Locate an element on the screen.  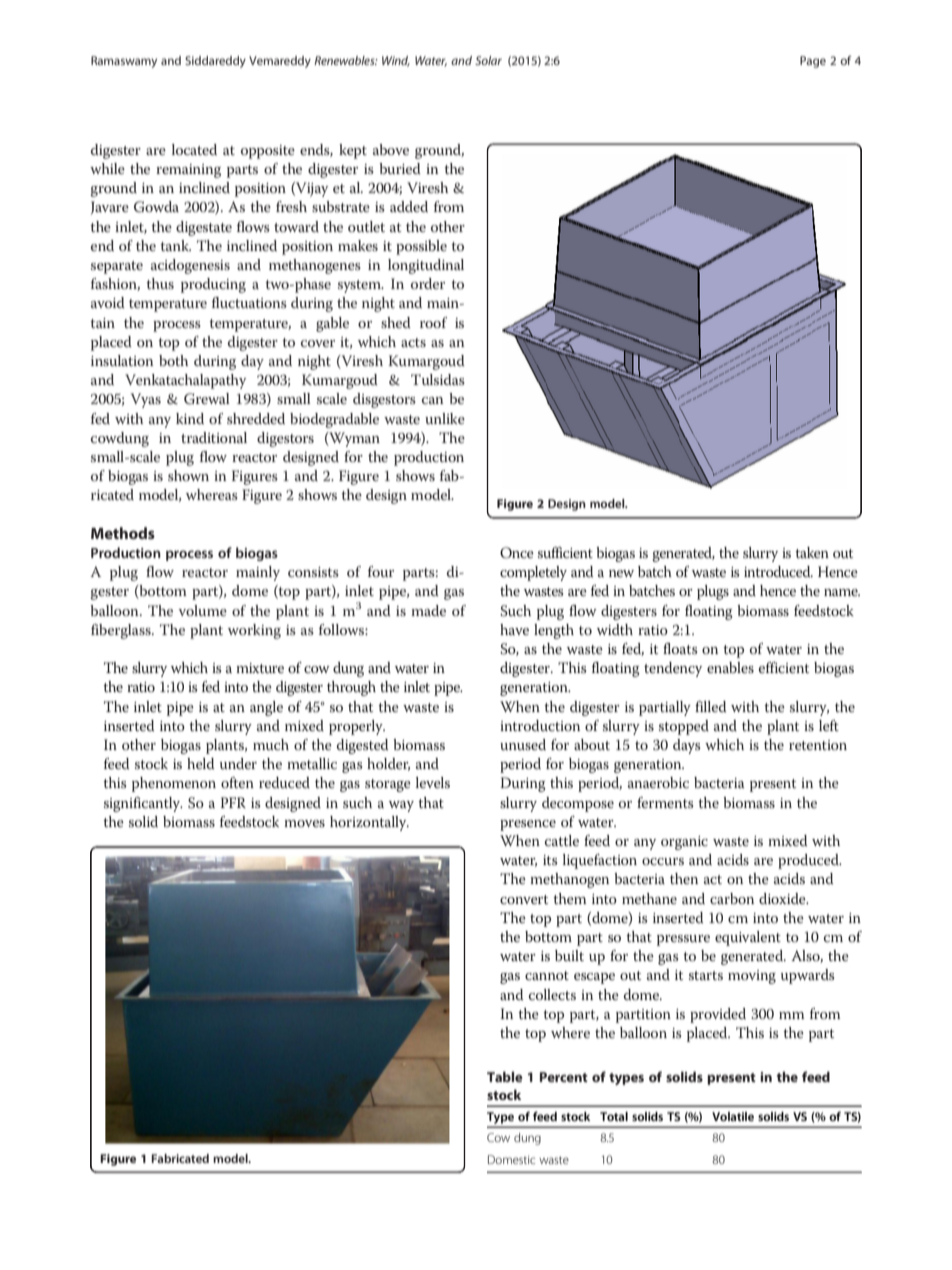
enables is located at coordinates (730, 667).
